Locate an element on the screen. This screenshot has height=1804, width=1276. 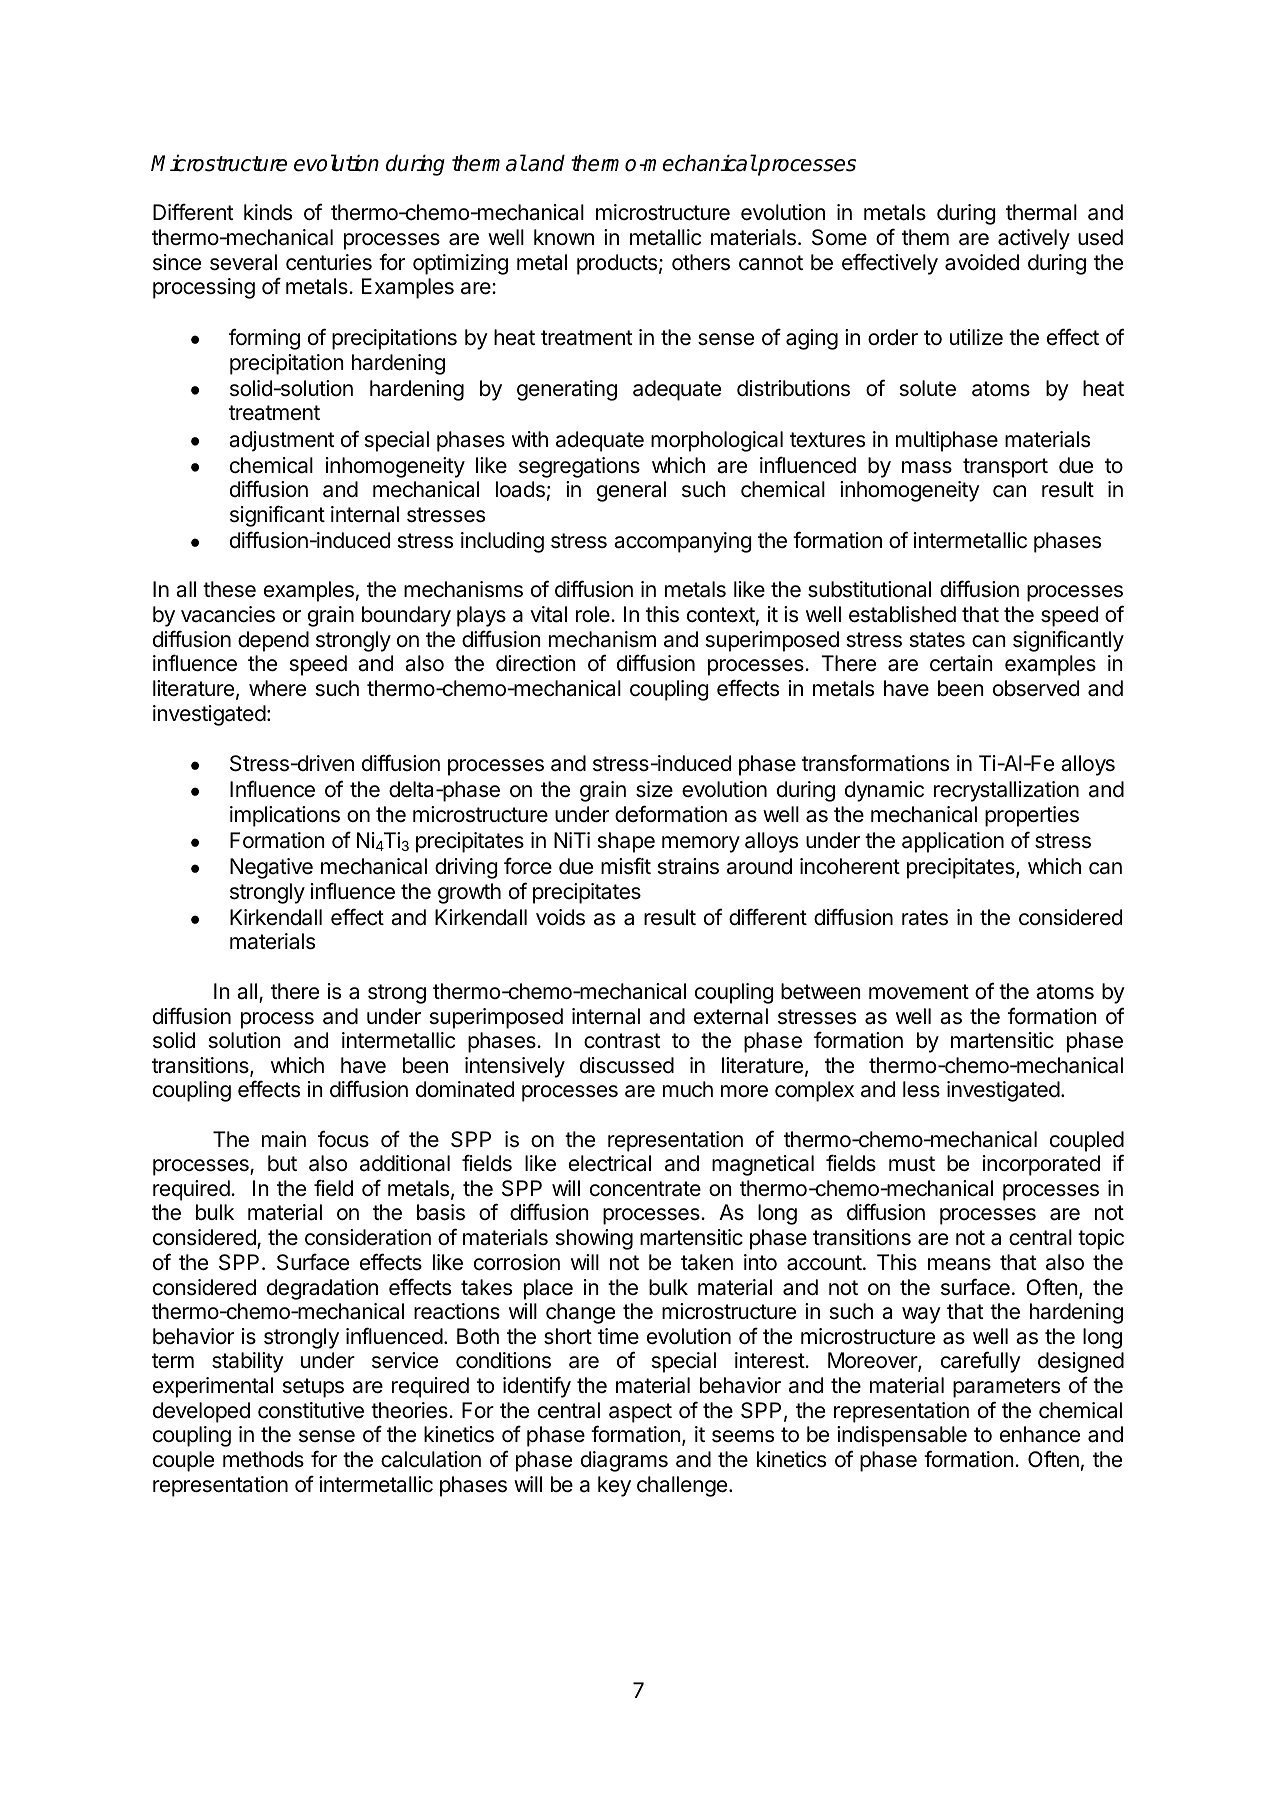
others is located at coordinates (701, 262).
